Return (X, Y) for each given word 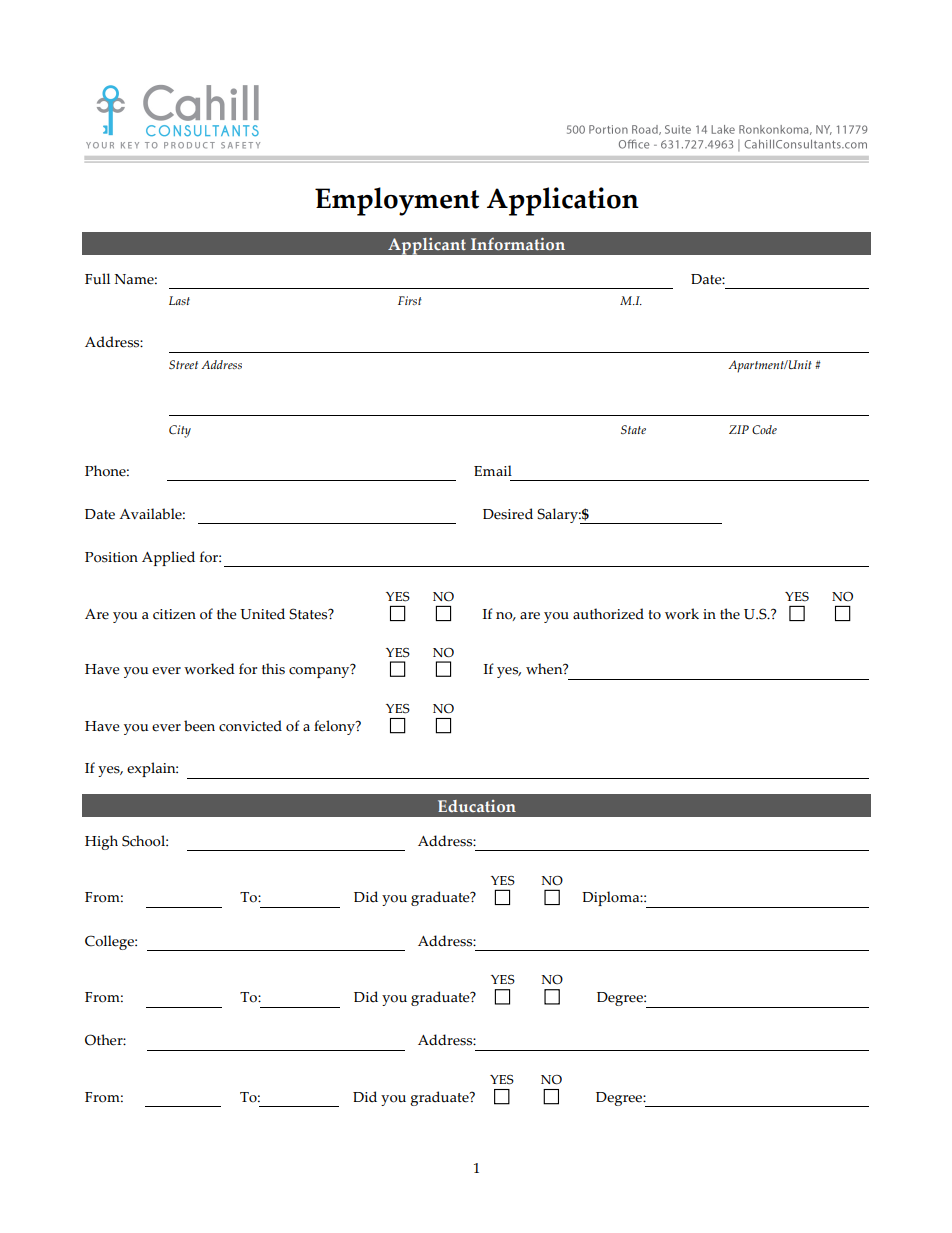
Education (477, 806)
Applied (168, 558)
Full (97, 279)
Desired (508, 514)
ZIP (739, 429)
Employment (397, 201)
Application (563, 201)
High (101, 842)
